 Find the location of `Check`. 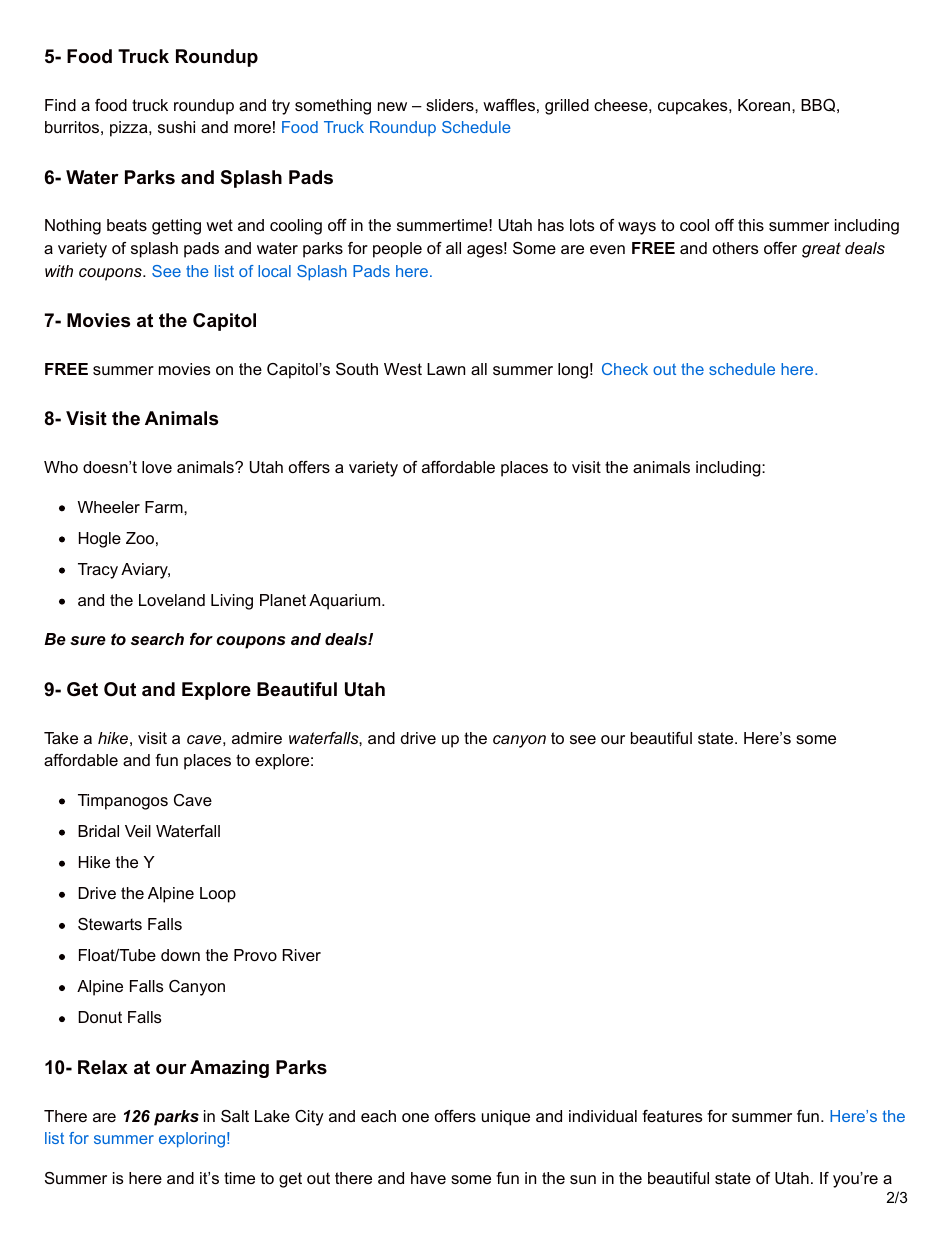

Check is located at coordinates (625, 369).
